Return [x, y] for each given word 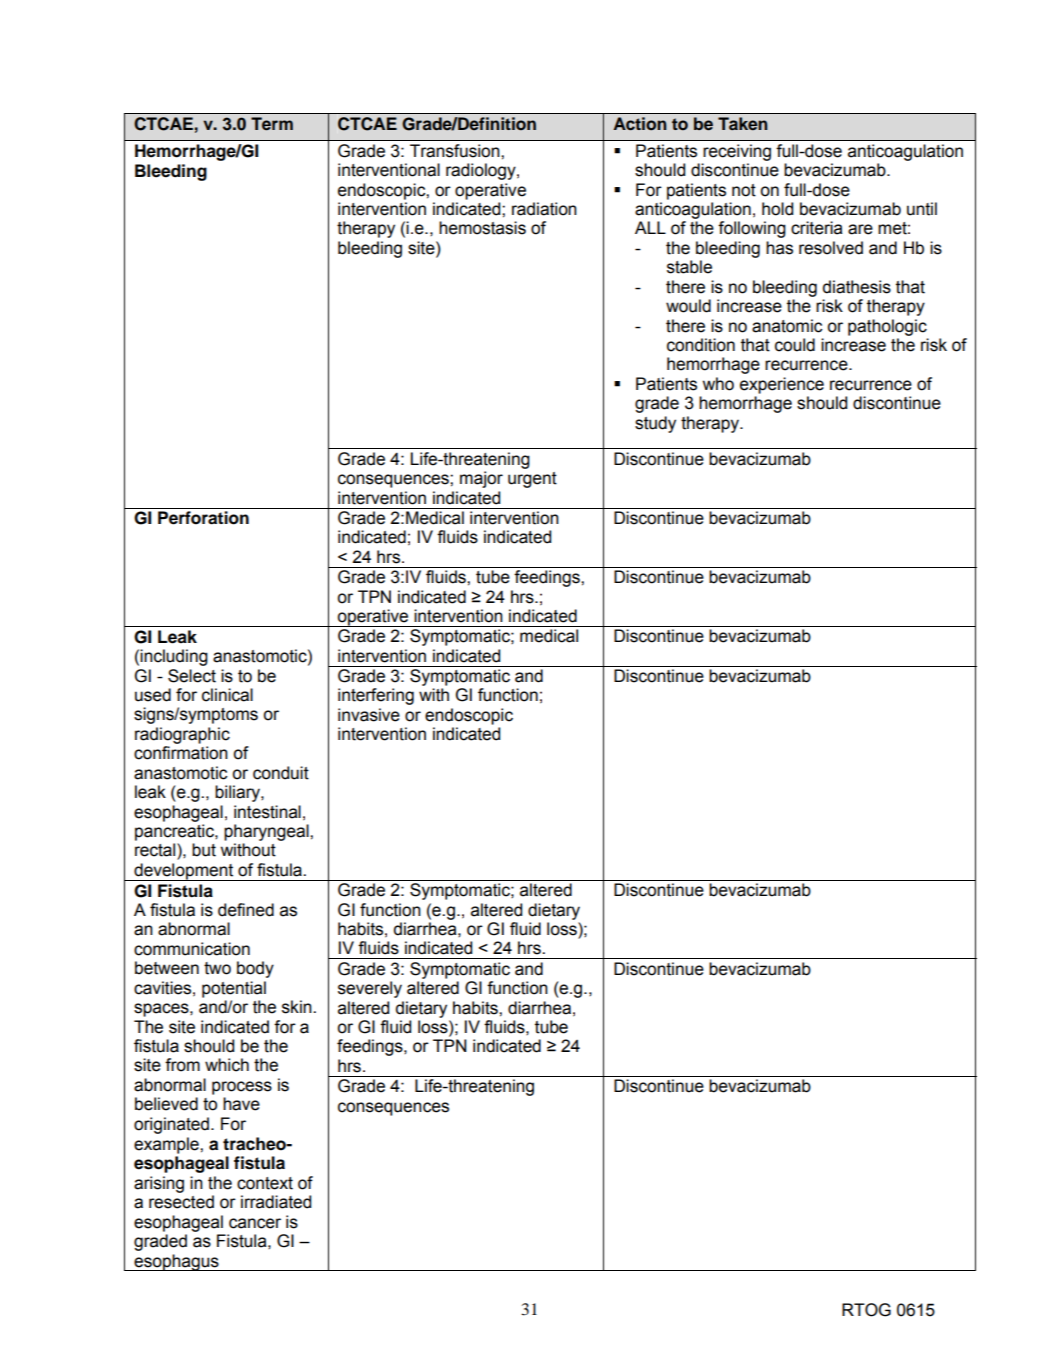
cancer [255, 1223]
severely [370, 989]
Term [272, 124]
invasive [369, 715]
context [265, 1183]
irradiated [276, 1202]
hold [777, 209]
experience [782, 385]
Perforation [203, 518]
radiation [544, 209]
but [204, 850]
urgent [532, 480]
